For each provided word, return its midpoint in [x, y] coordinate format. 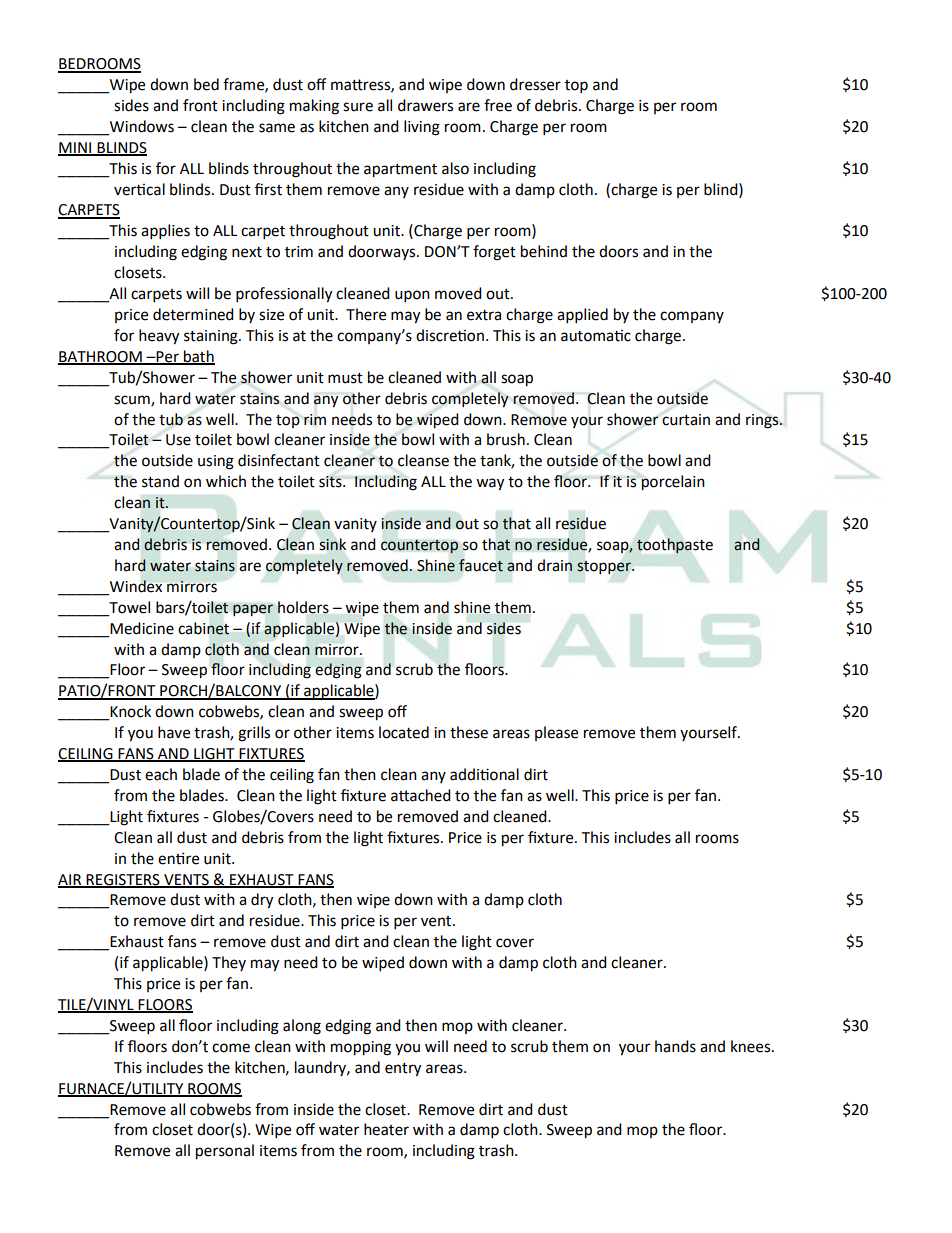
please [556, 733]
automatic [596, 335]
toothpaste [675, 545]
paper [253, 610]
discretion [450, 335]
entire [178, 858]
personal [225, 1152]
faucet [481, 565]
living [422, 128]
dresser [535, 84]
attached [421, 795]
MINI [76, 148]
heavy [159, 337]
